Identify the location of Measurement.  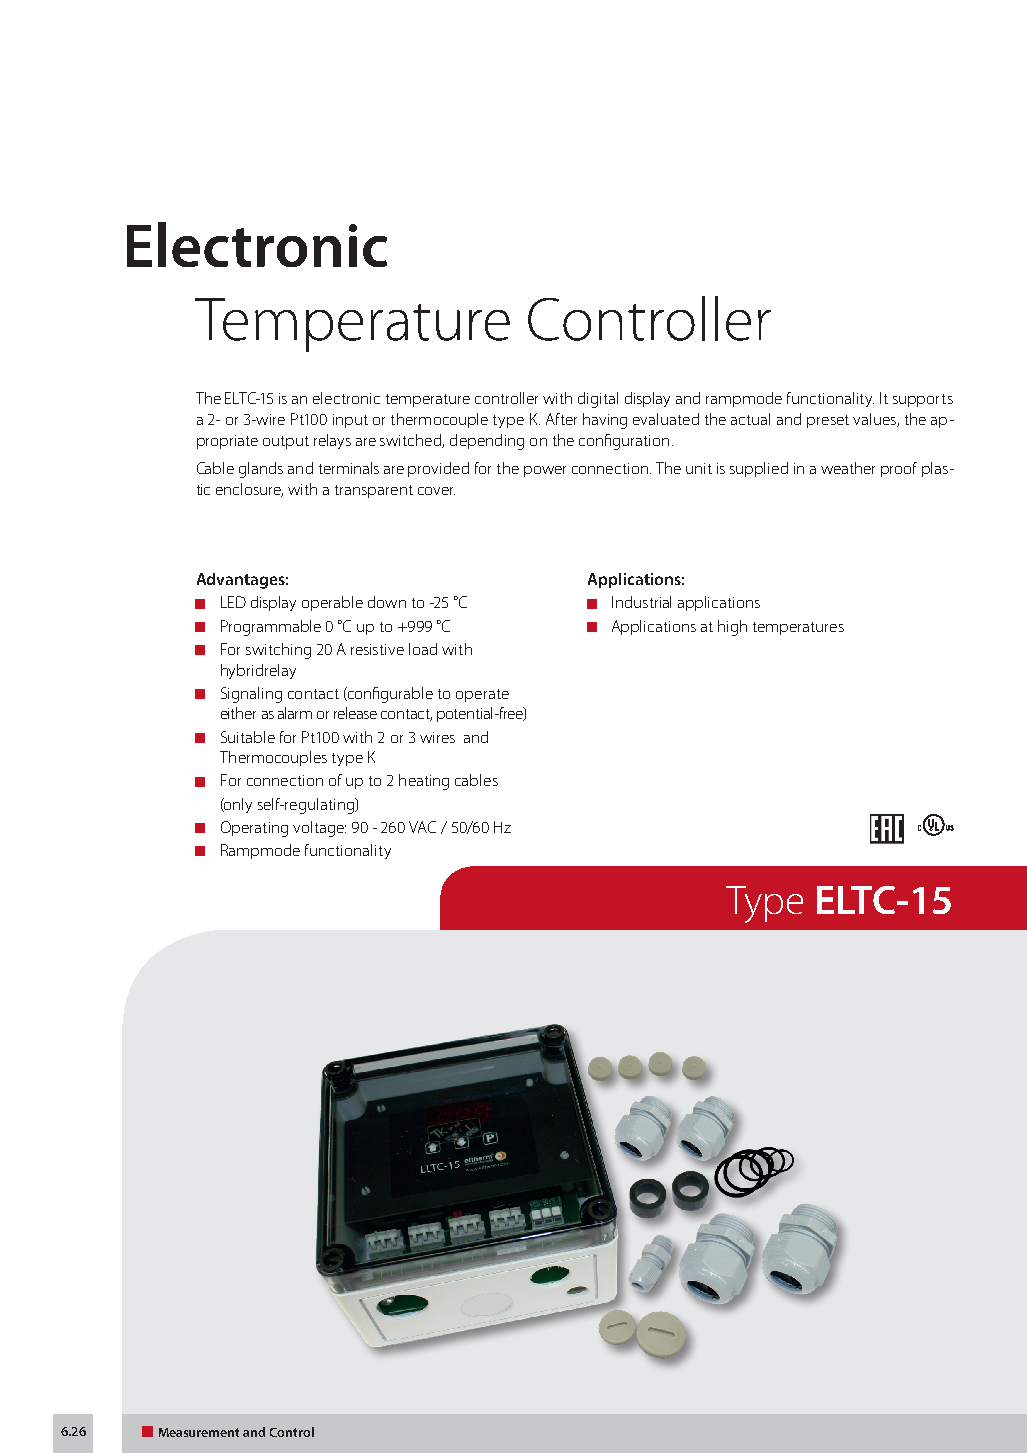
(199, 1432).
